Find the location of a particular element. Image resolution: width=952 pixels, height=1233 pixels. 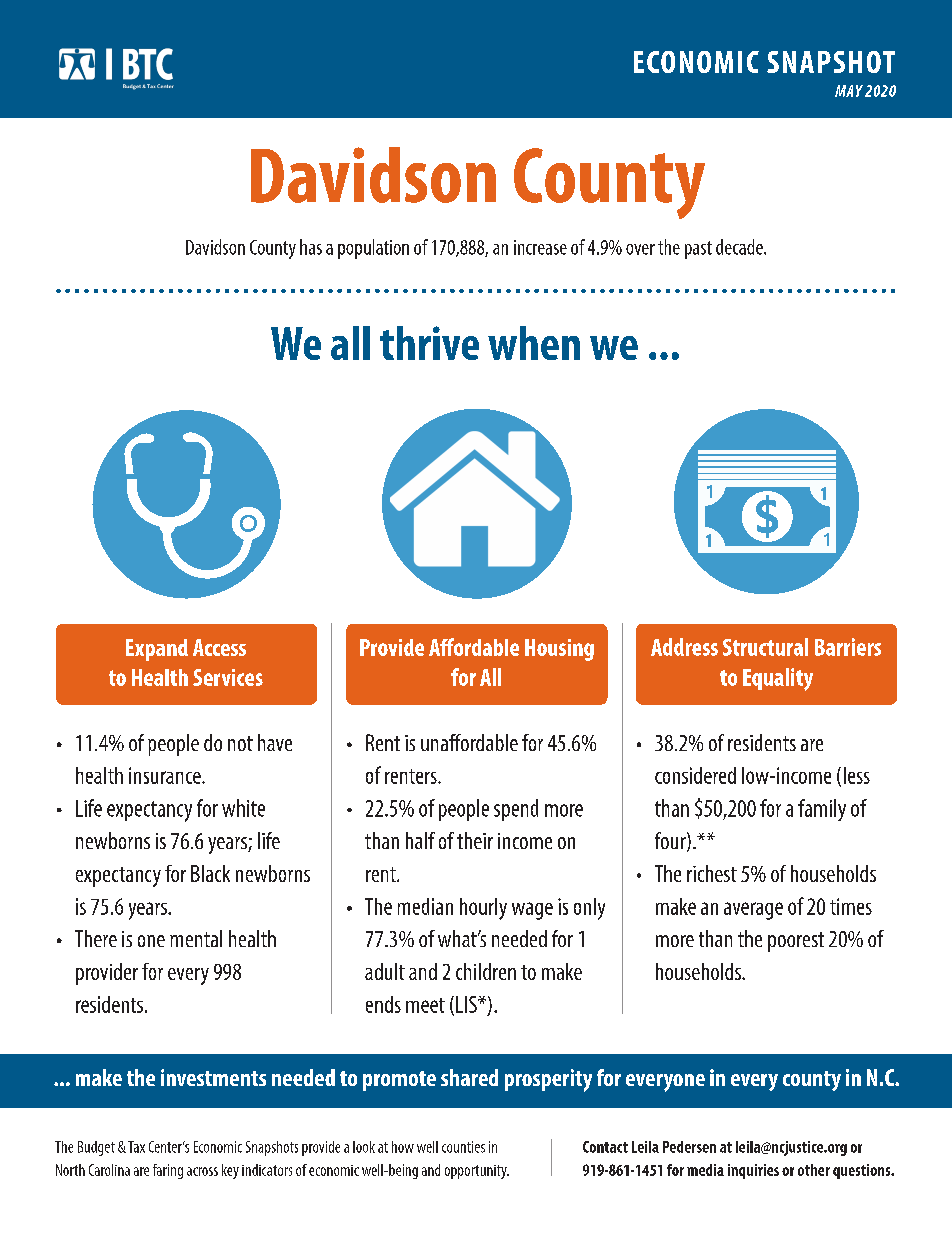

Expand is located at coordinates (157, 650).
